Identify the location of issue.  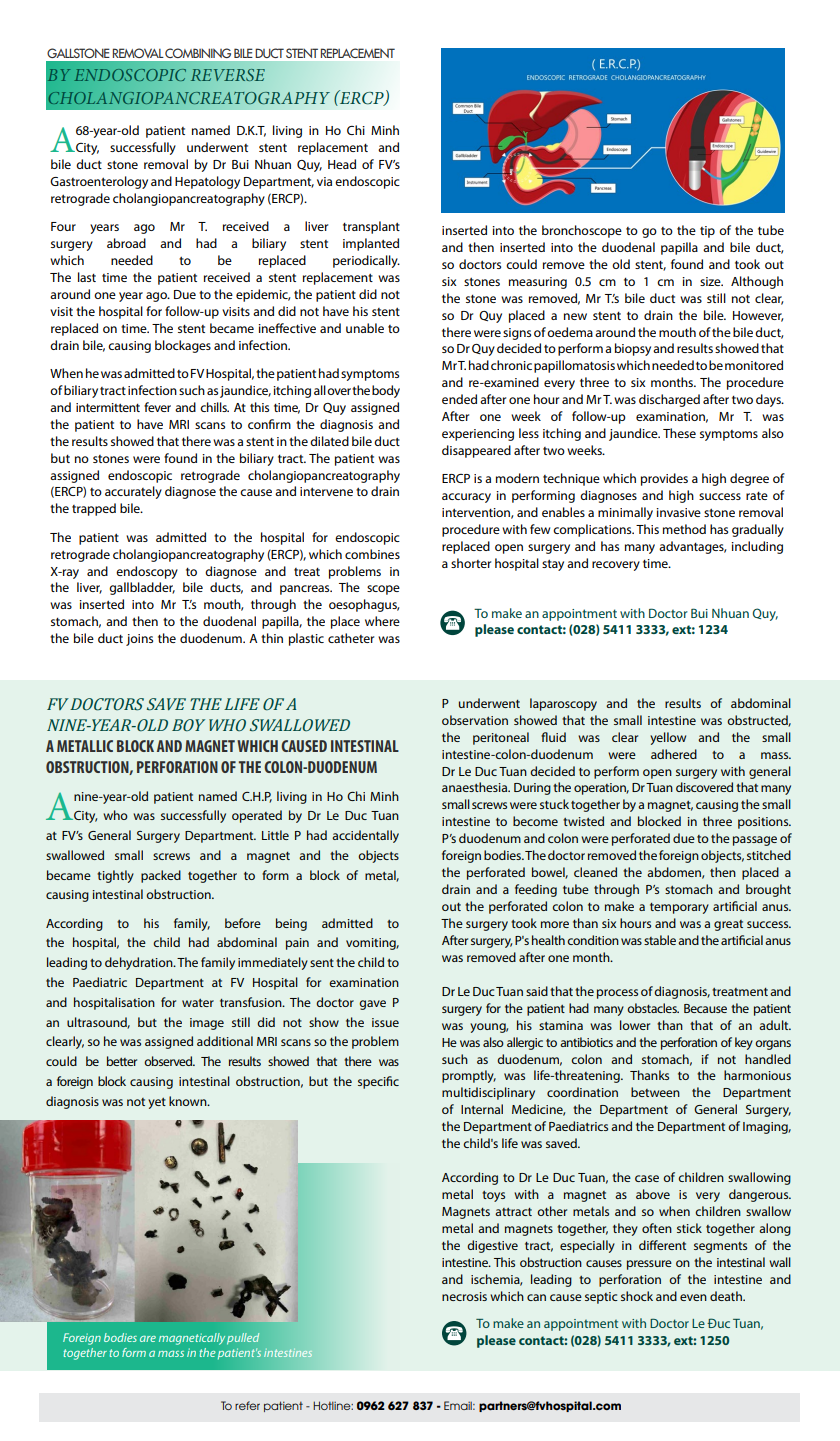
(385, 1022).
